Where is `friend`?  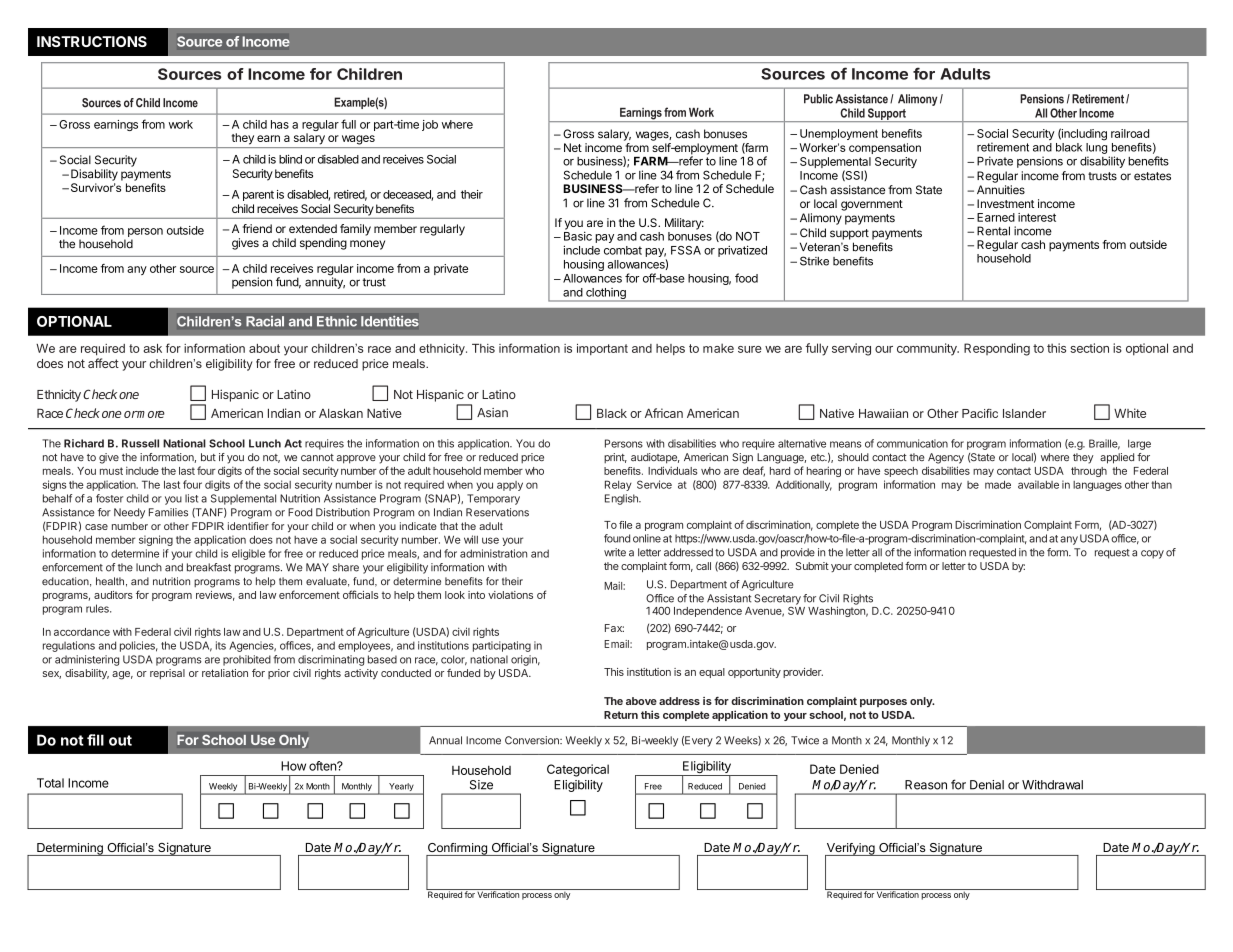
friend is located at coordinates (257, 228).
